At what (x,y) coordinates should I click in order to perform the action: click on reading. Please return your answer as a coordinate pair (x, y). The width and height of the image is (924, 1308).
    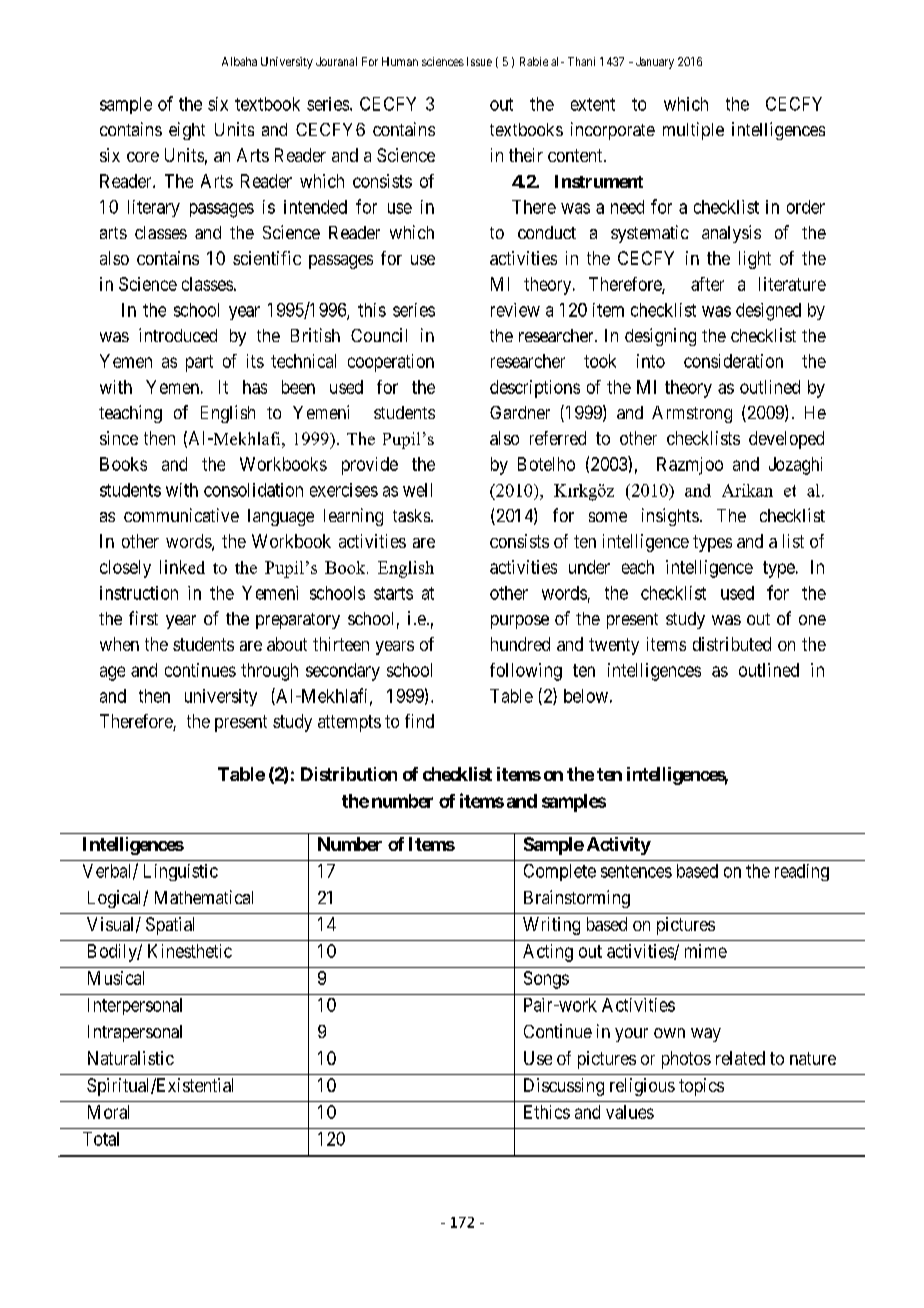
    Looking at the image, I should click on (802, 872).
